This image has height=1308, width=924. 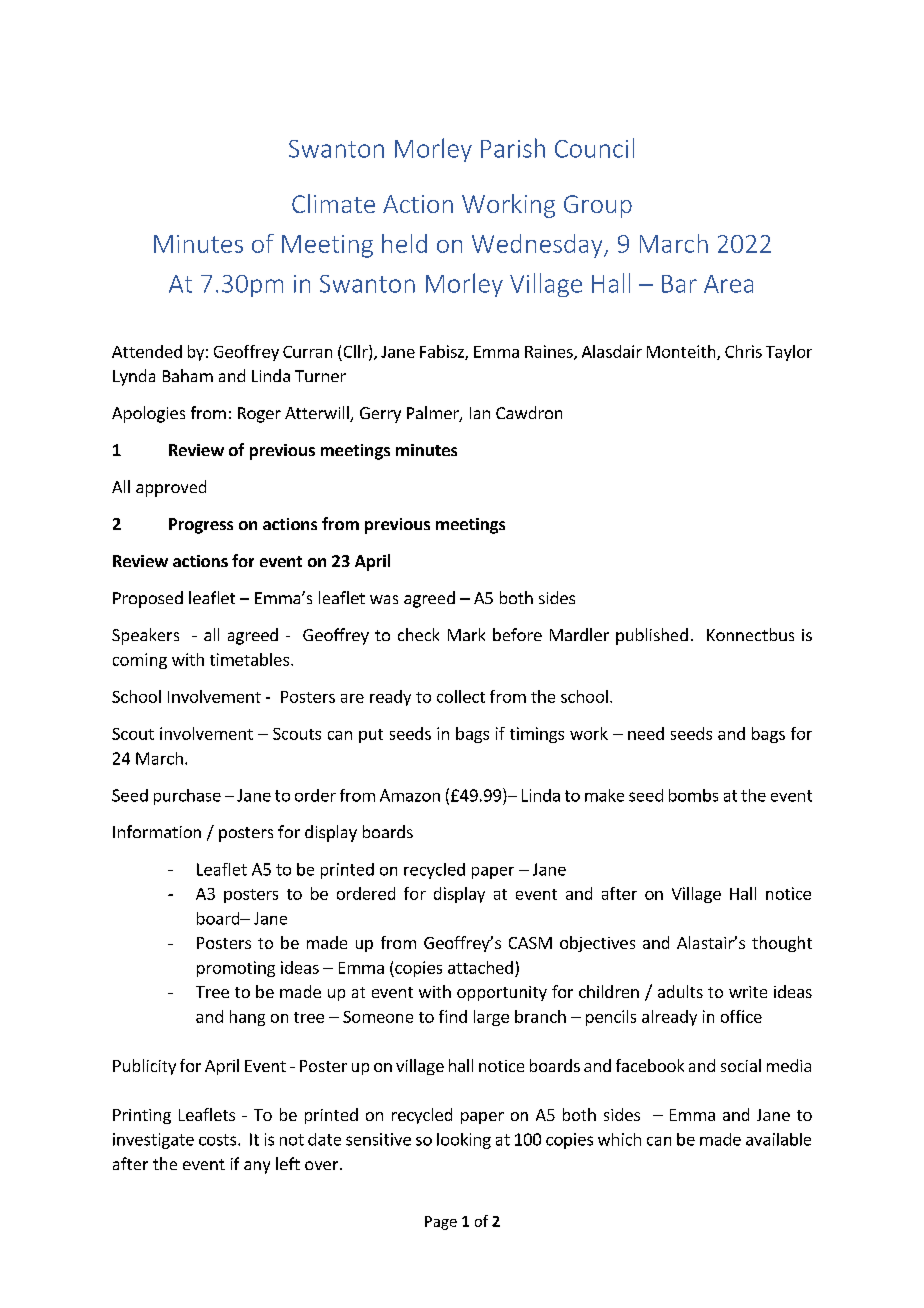 What do you see at coordinates (652, 636) in the image?
I see `published` at bounding box center [652, 636].
